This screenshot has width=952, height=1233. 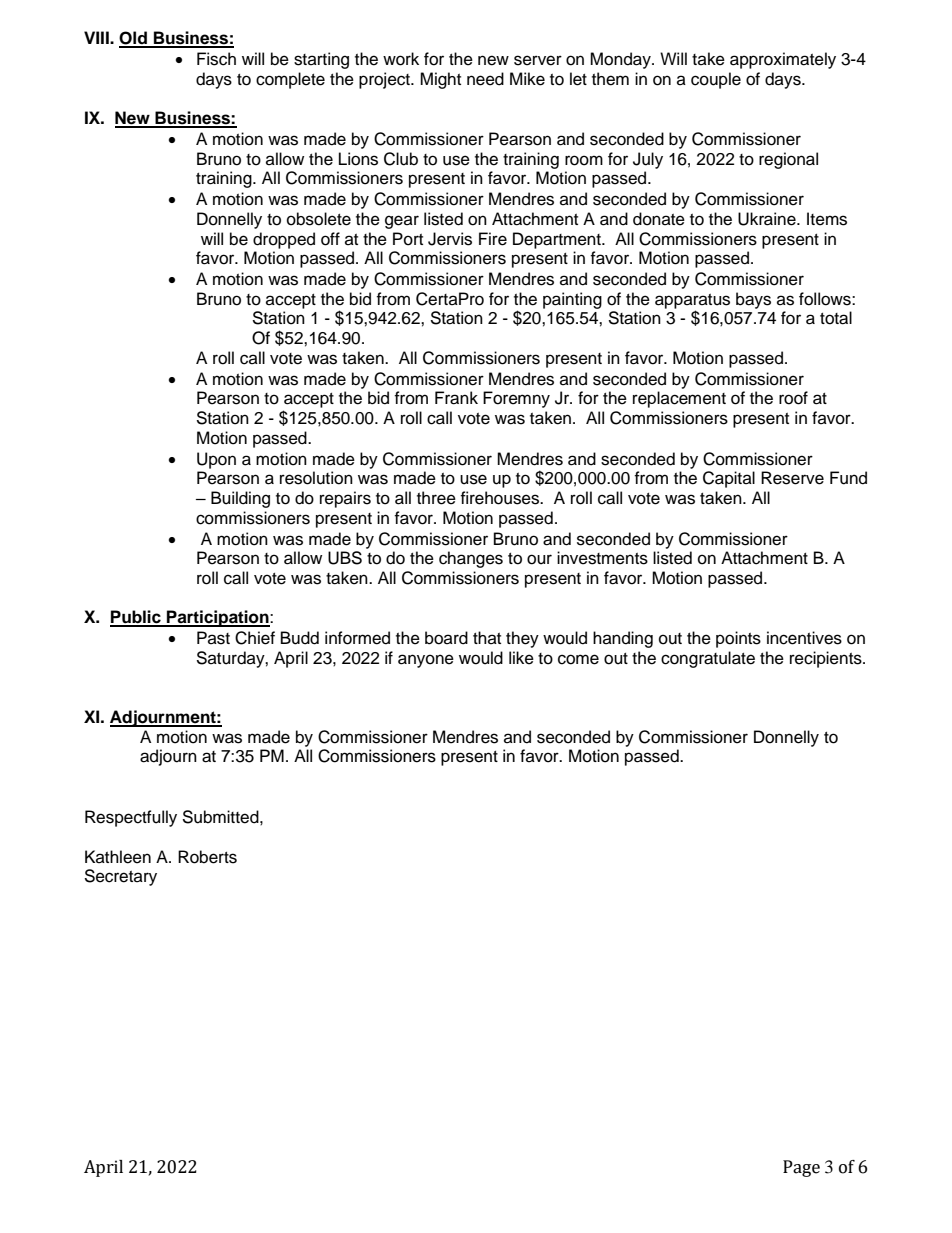 What do you see at coordinates (783, 60) in the screenshot?
I see `approximately` at bounding box center [783, 60].
